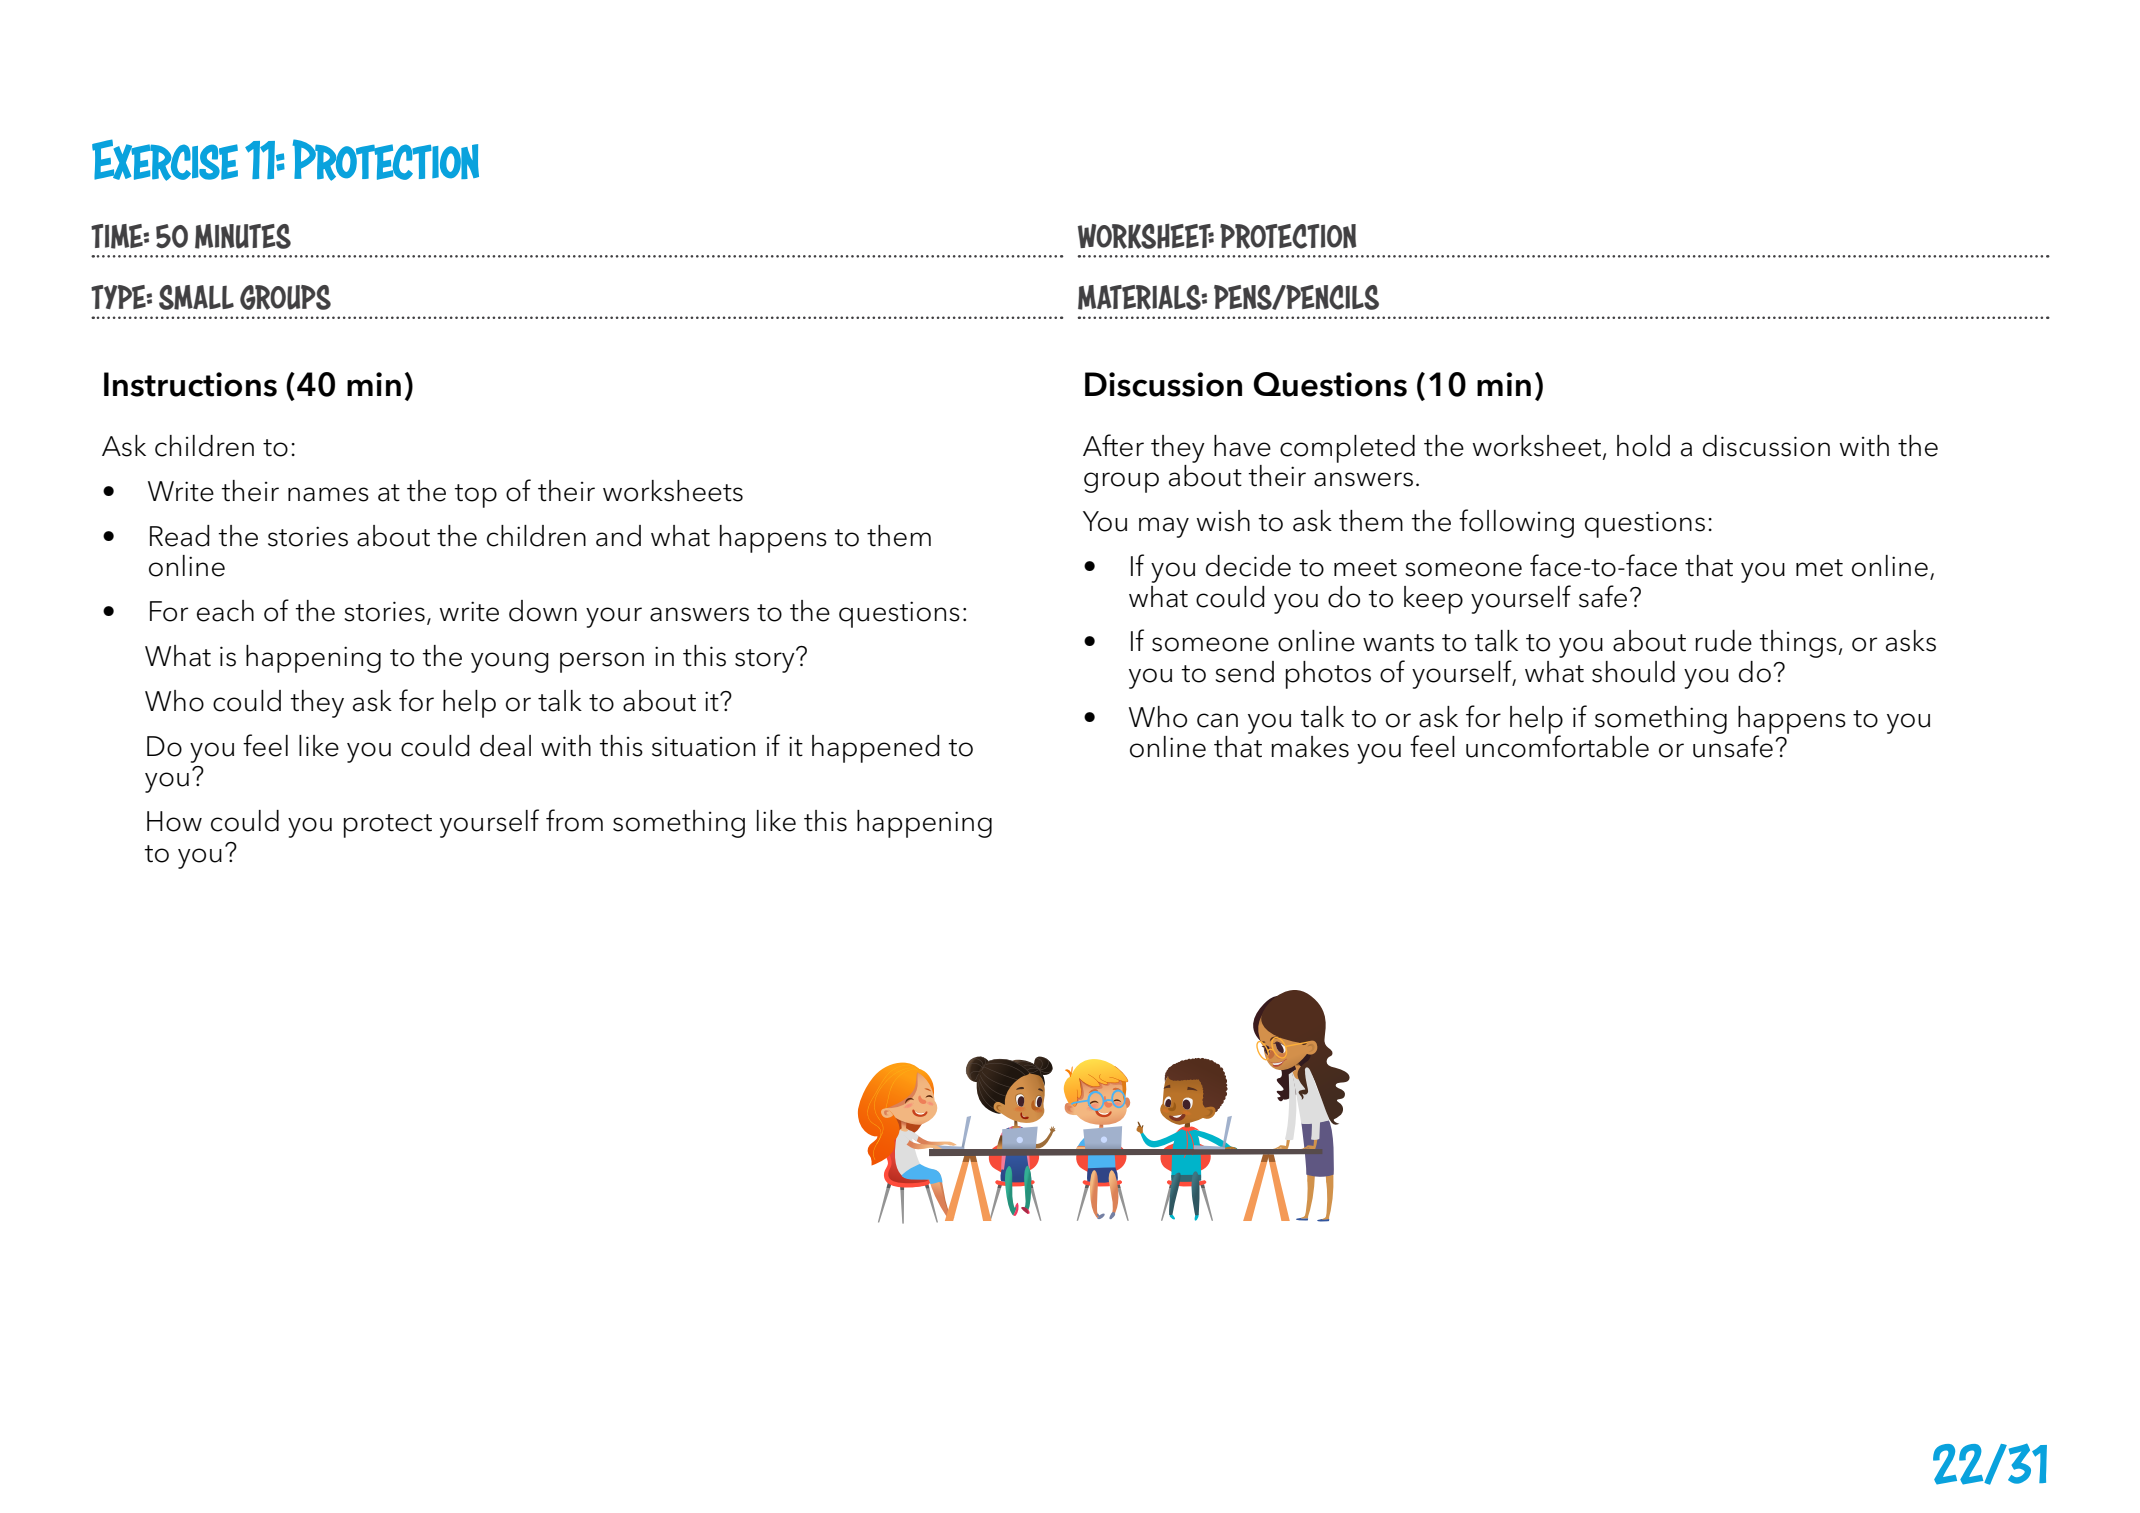 The image size is (2140, 1513). Describe the element at coordinates (574, 820) in the screenshot. I see `from` at that location.
